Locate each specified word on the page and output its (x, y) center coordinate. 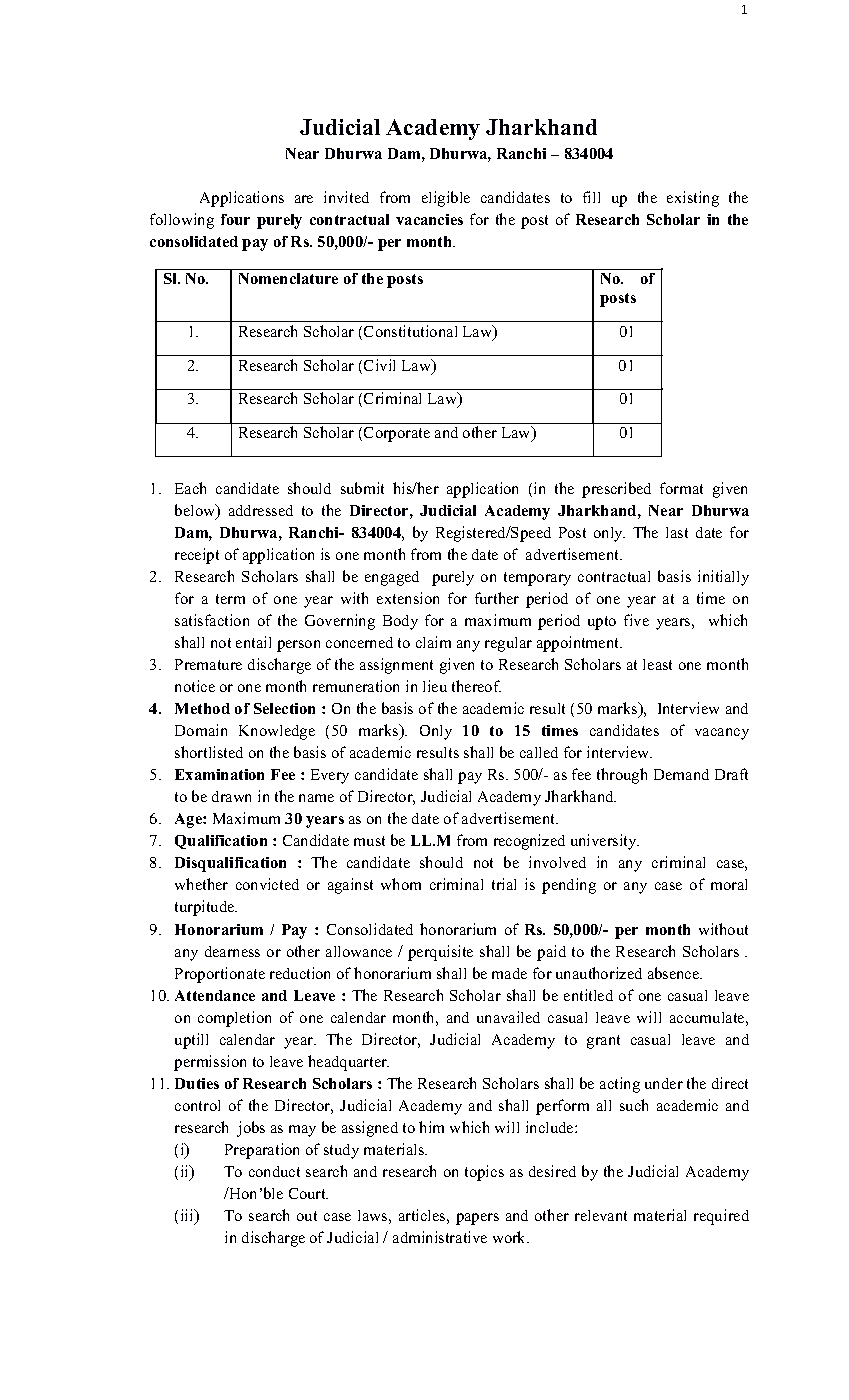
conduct (274, 1171)
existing (693, 199)
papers (477, 1219)
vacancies (429, 219)
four (235, 219)
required (721, 1217)
